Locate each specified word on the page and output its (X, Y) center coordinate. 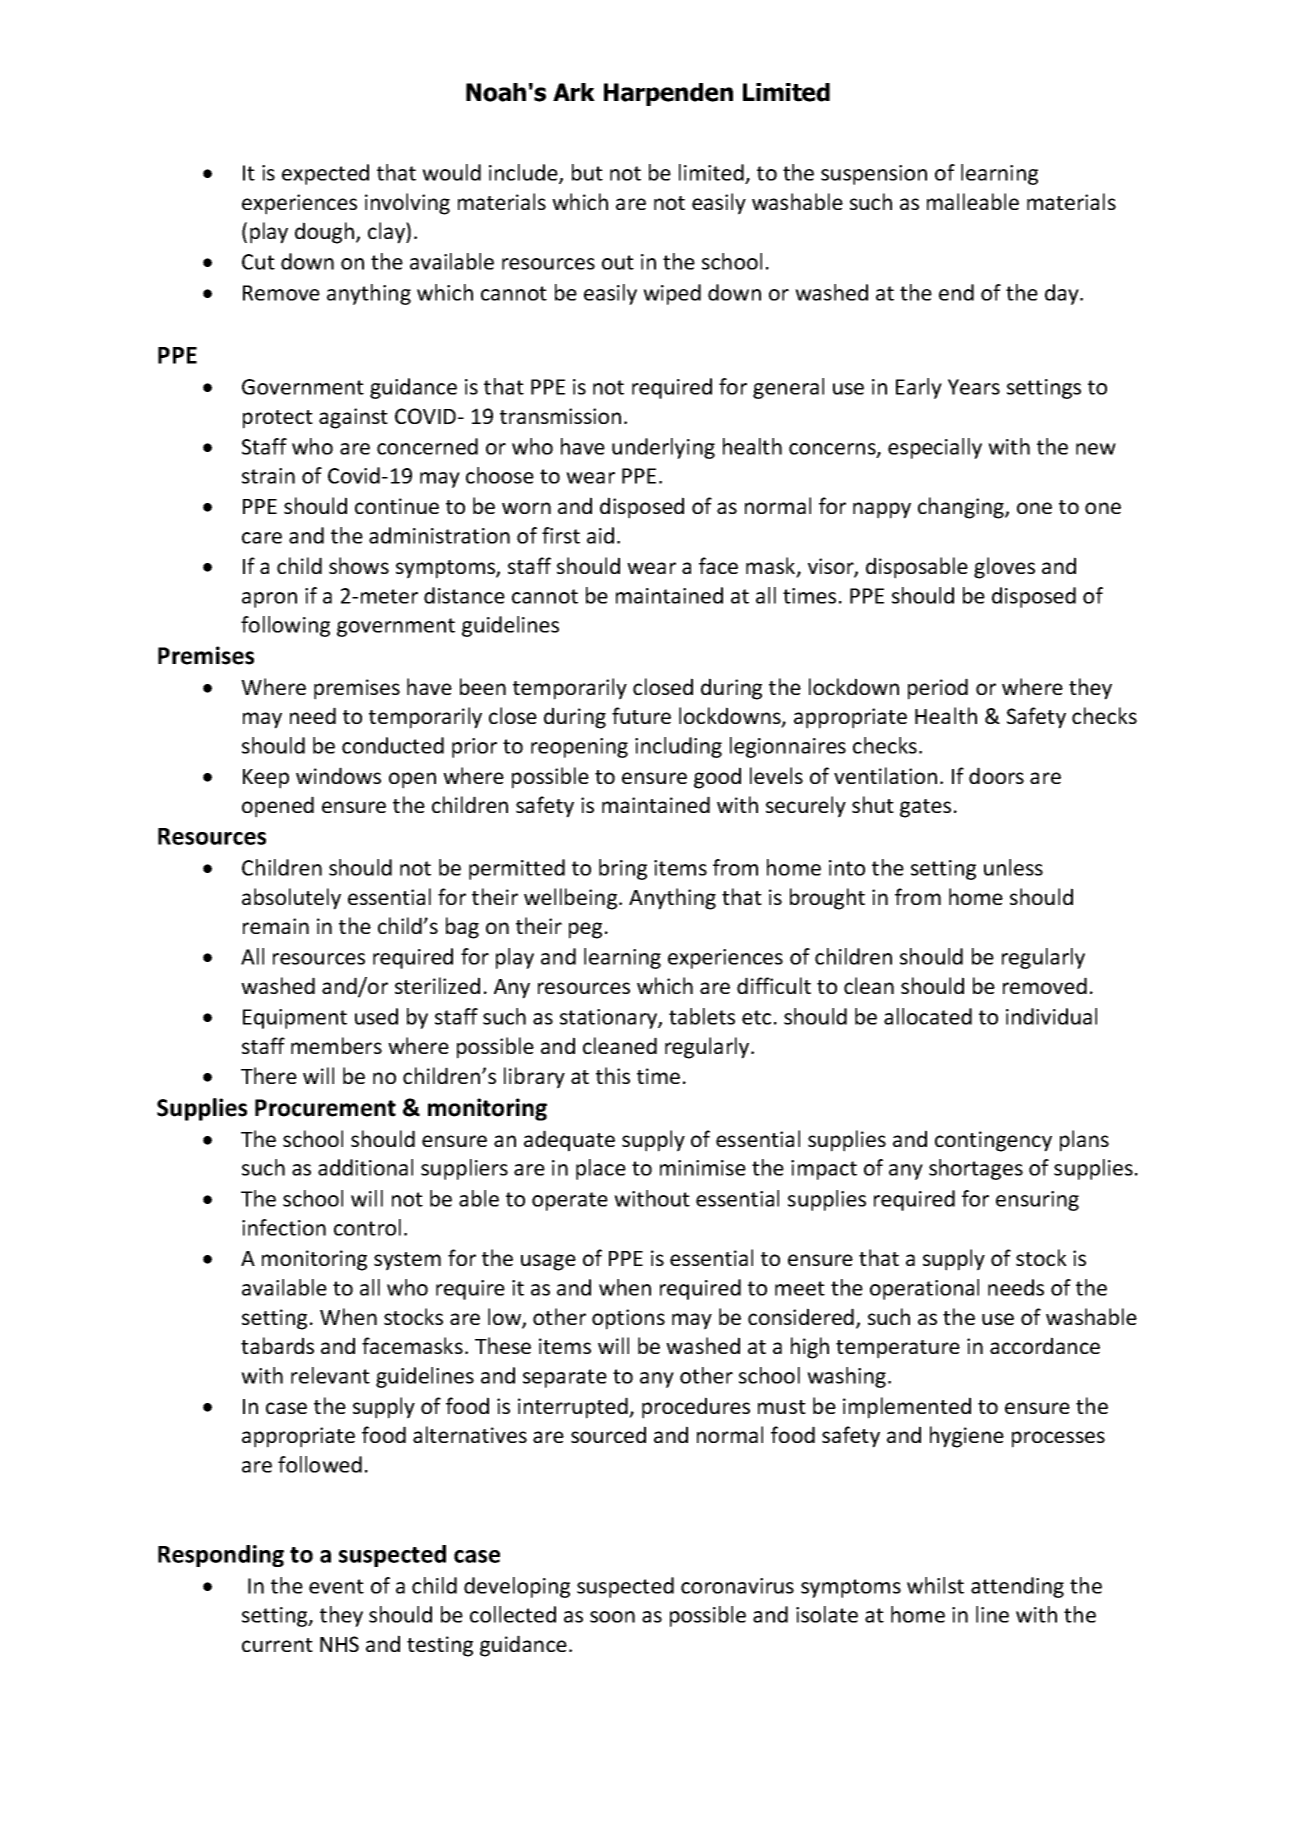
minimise (703, 1168)
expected (325, 174)
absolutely (291, 899)
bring (623, 869)
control (367, 1227)
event (336, 1586)
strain (268, 476)
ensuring (1037, 1201)
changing (962, 508)
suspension (874, 175)
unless (1013, 867)
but (587, 172)
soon (612, 1617)
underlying (663, 448)
